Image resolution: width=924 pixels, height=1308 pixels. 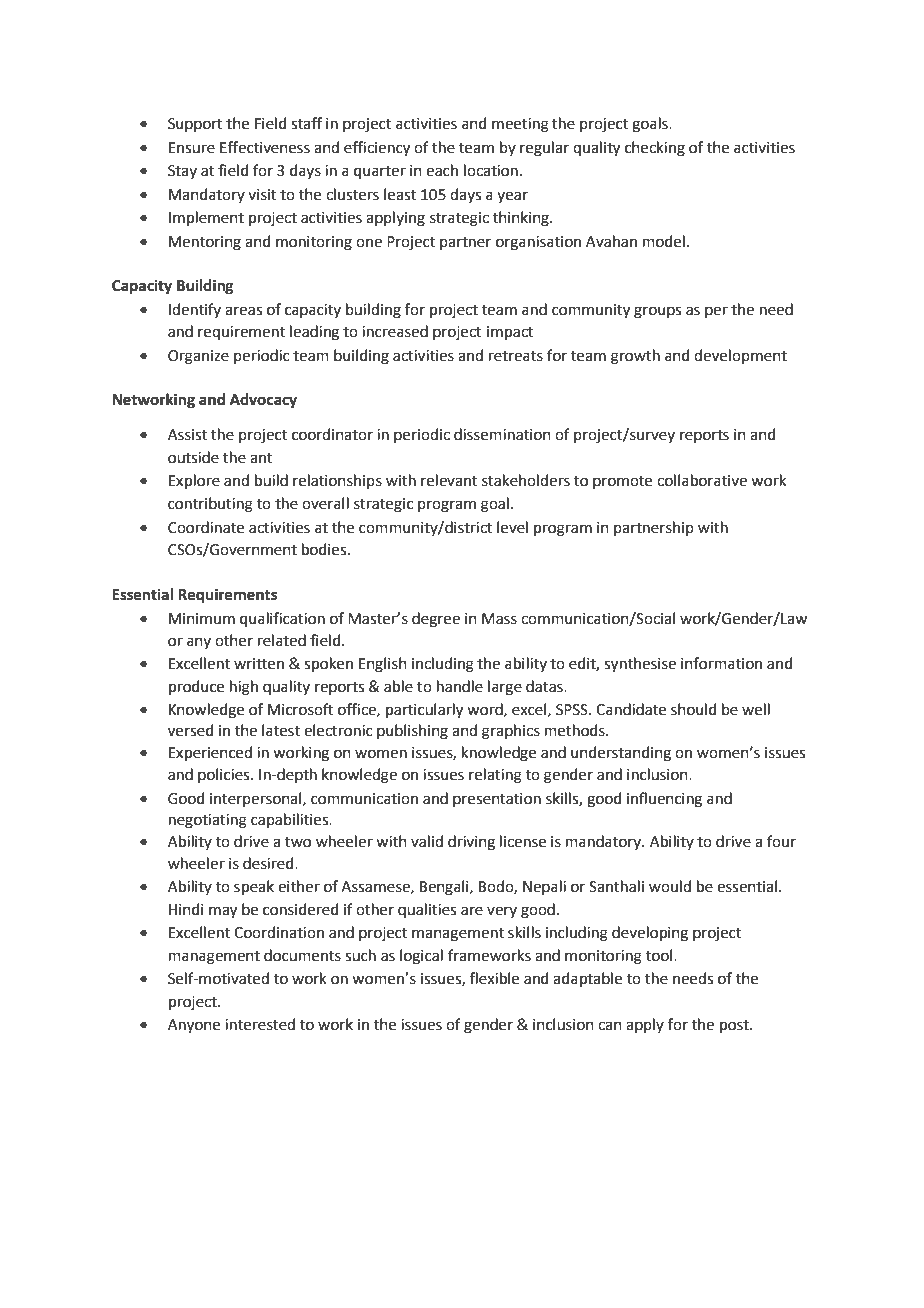 I want to click on dissemination, so click(x=502, y=434).
